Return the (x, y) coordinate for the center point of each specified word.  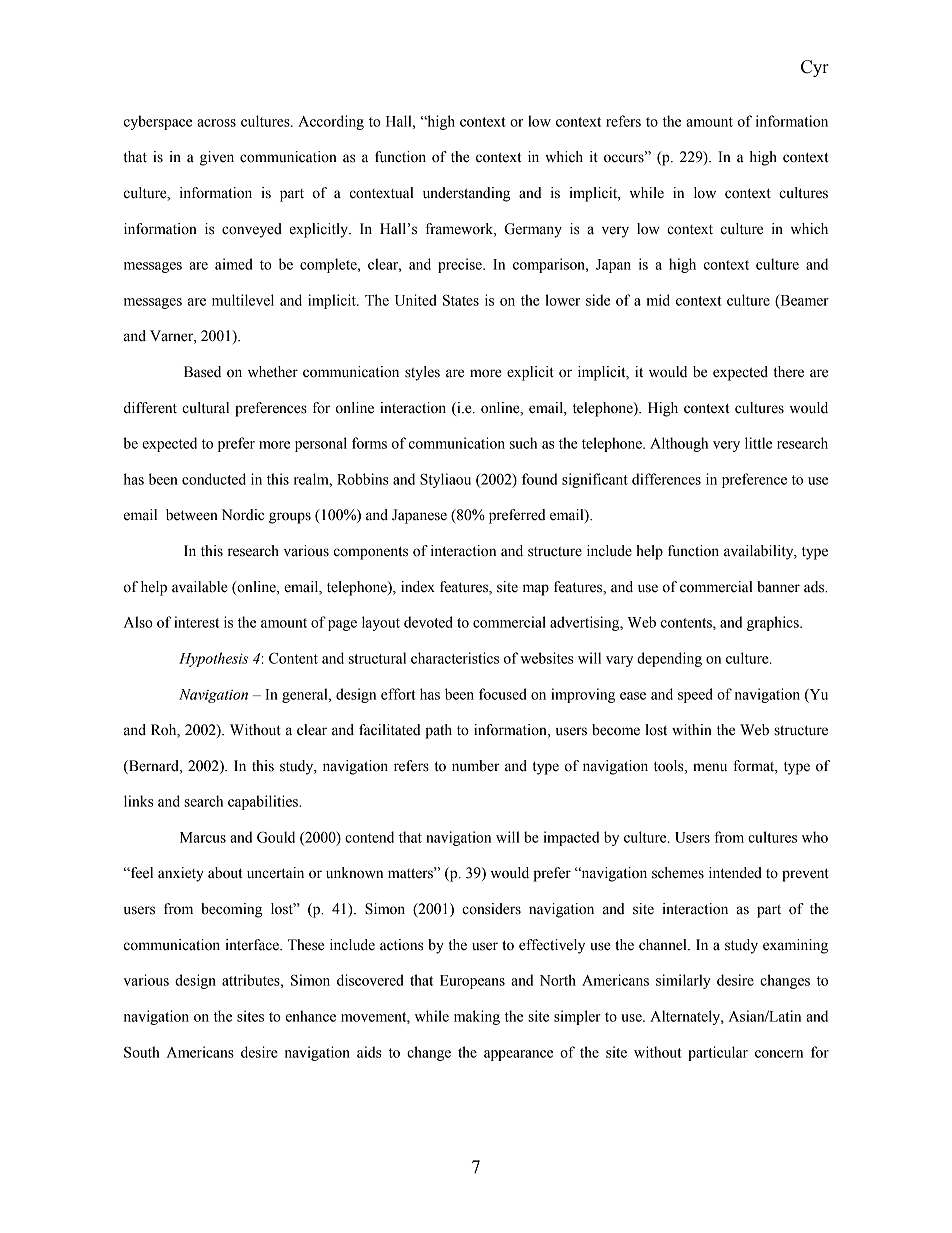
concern (779, 1054)
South (142, 1052)
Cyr (815, 68)
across (216, 123)
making (477, 1017)
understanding (466, 194)
